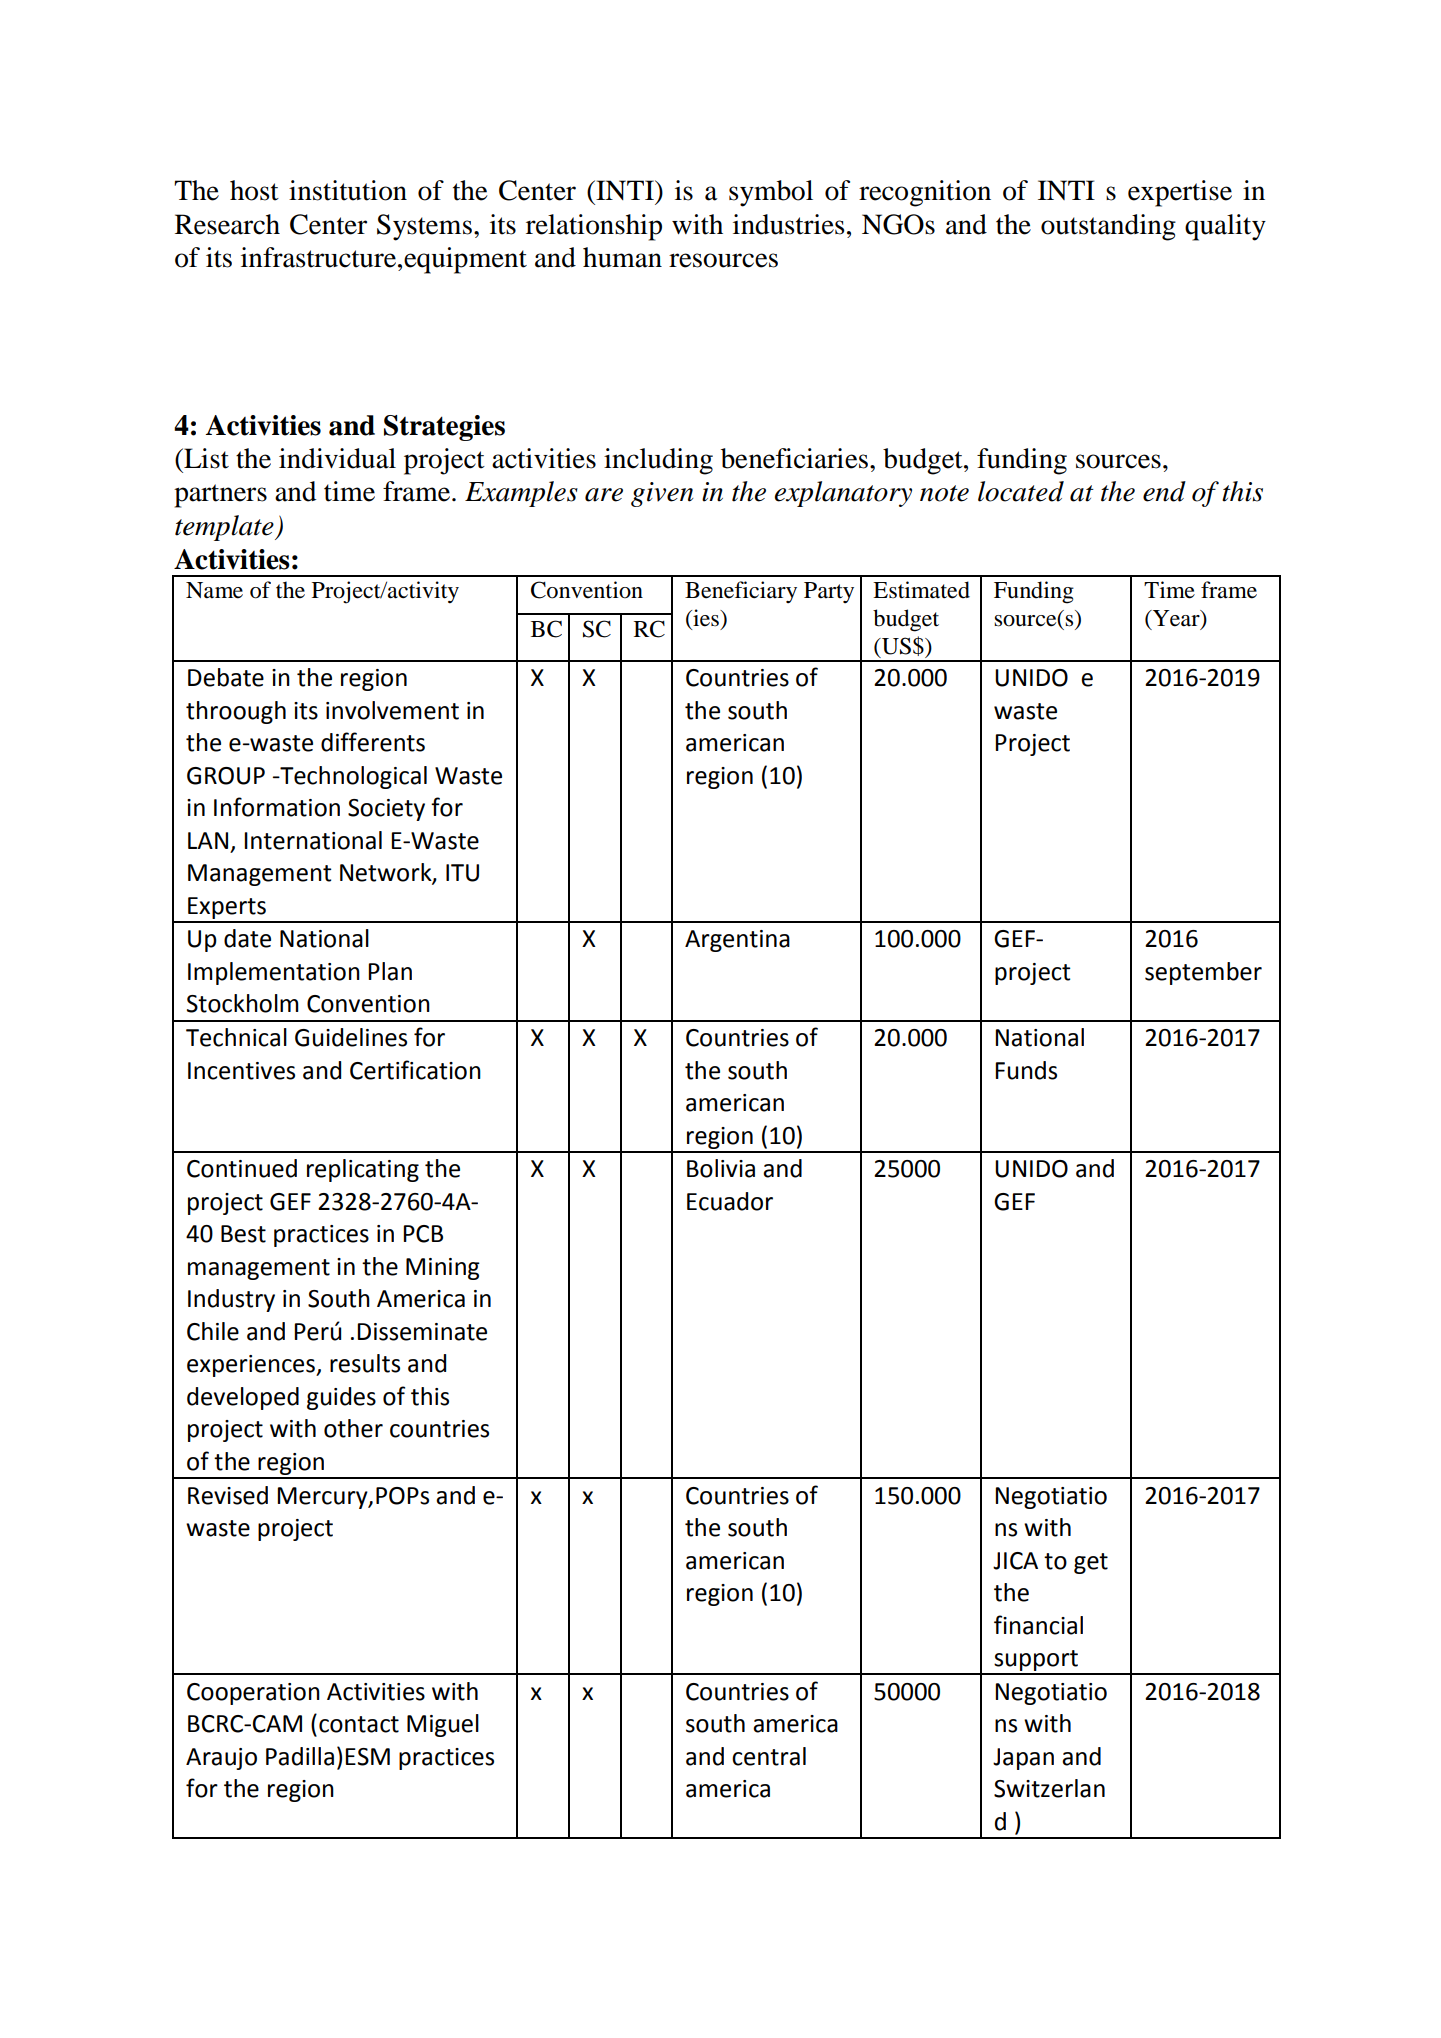 This image has width=1441, height=2038. I want to click on contact, so click(359, 1724).
